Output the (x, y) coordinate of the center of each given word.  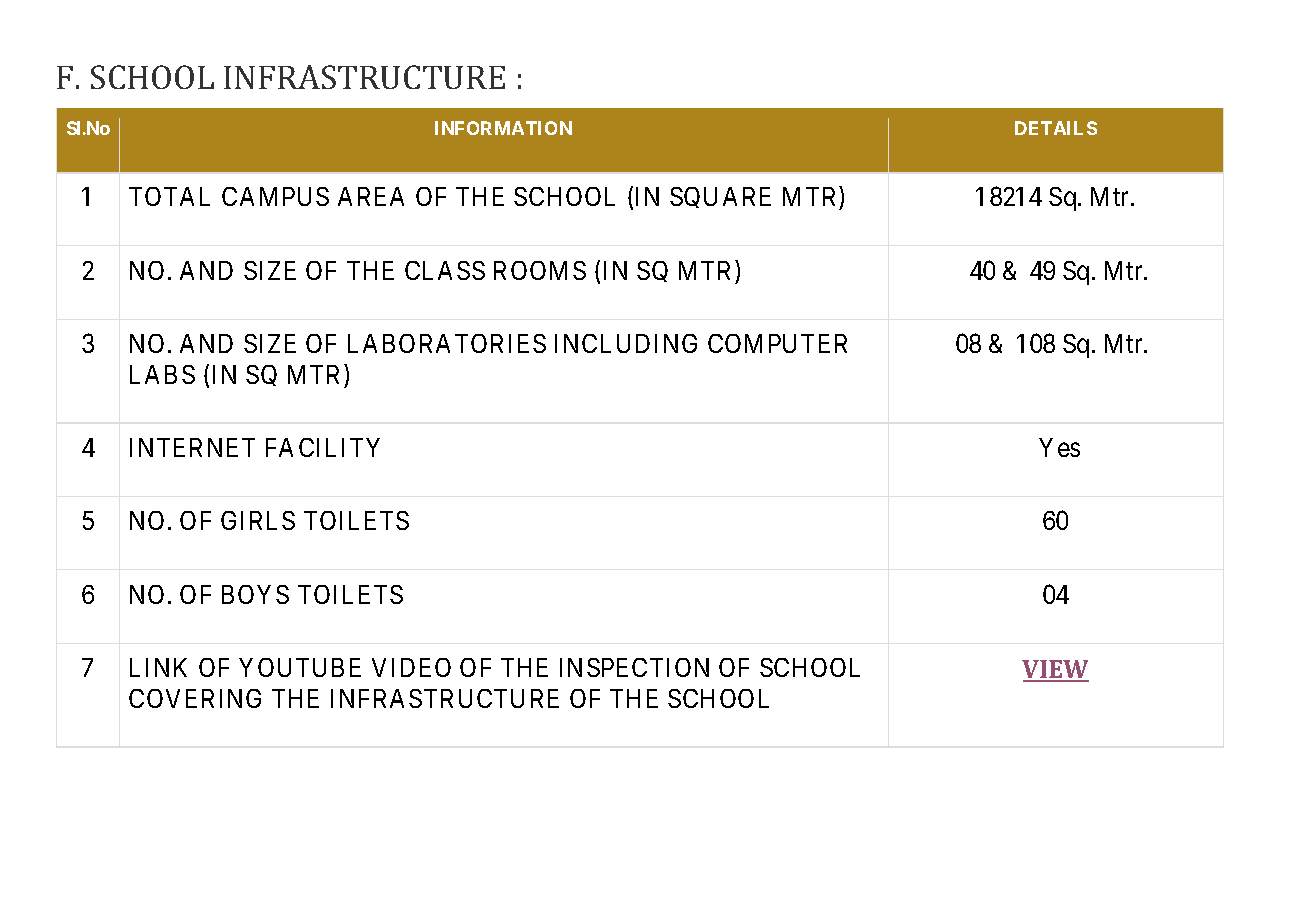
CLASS (445, 270)
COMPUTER (777, 343)
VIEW (1055, 670)
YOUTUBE (300, 667)
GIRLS (258, 520)
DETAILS (1056, 128)
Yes (1059, 447)
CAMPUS (275, 196)
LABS (162, 374)
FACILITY (323, 447)
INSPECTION (634, 667)
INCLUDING (626, 343)
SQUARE (720, 197)
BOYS (255, 594)
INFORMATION (503, 128)
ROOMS (540, 270)
